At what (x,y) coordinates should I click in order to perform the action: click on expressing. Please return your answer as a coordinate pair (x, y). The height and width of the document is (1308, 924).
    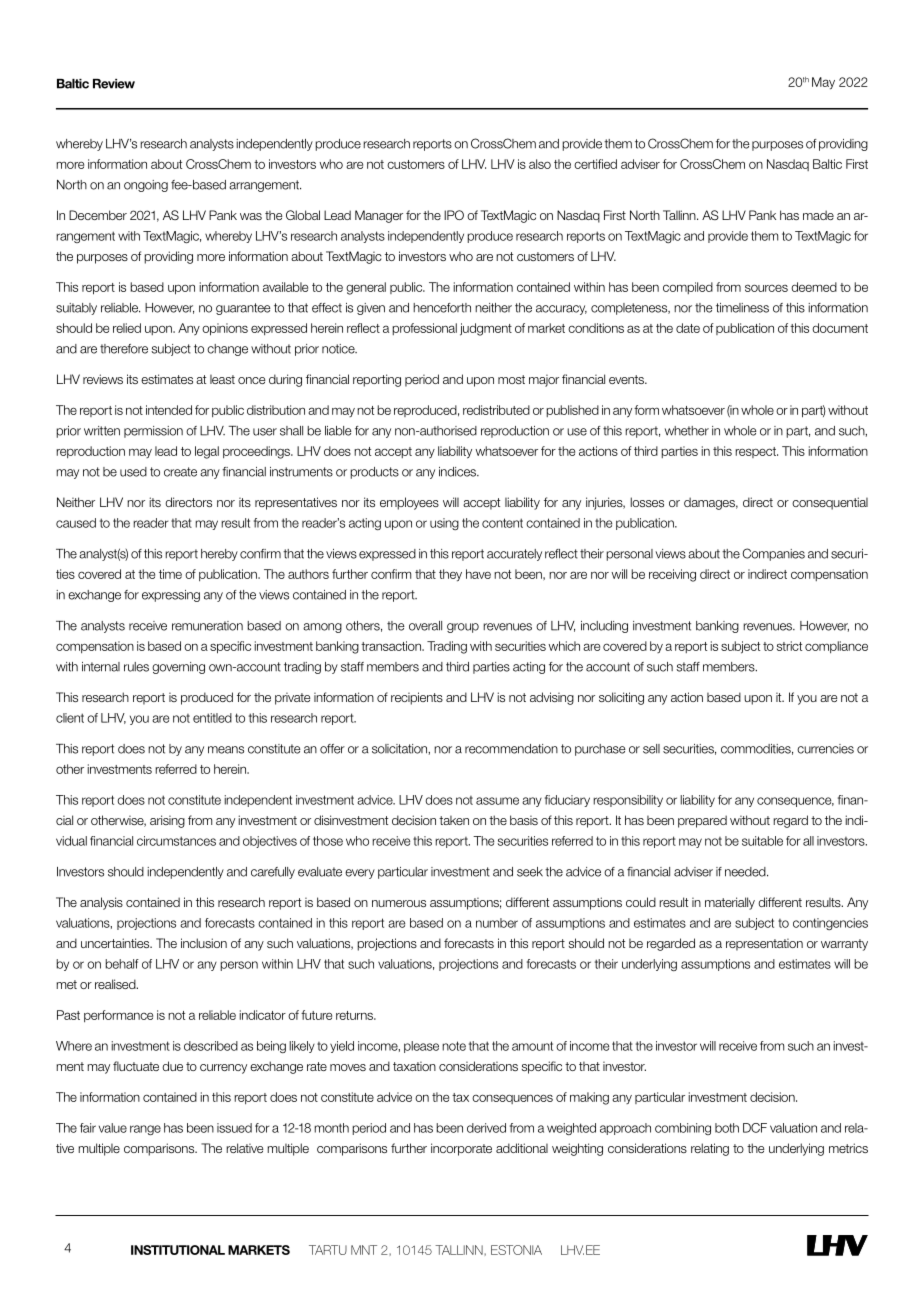
    Looking at the image, I should click on (171, 596).
